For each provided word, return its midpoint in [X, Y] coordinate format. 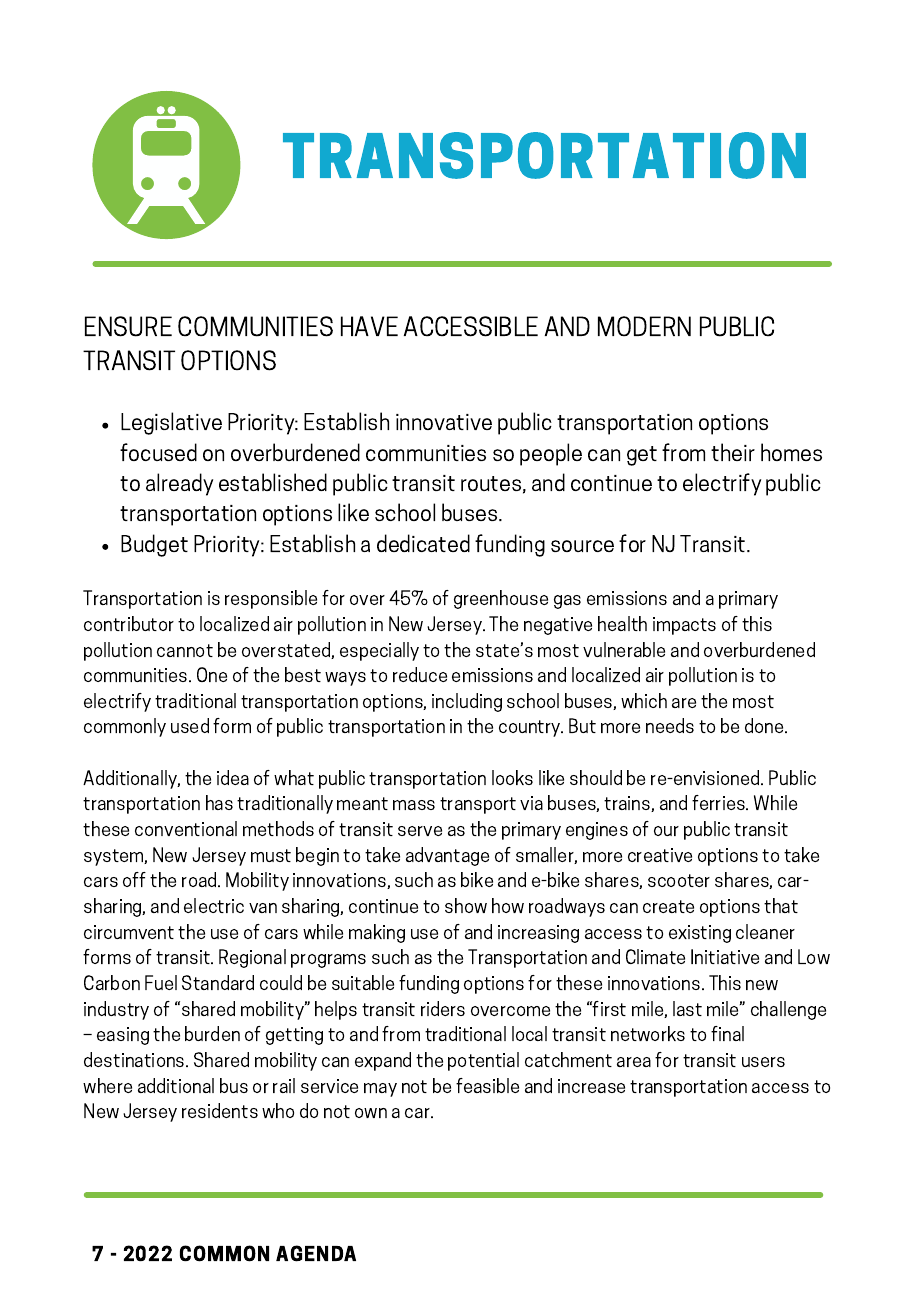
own [371, 1113]
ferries [719, 802]
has [219, 802]
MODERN [644, 326]
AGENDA [316, 1253]
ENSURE [128, 326]
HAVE [369, 326]
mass [414, 805]
